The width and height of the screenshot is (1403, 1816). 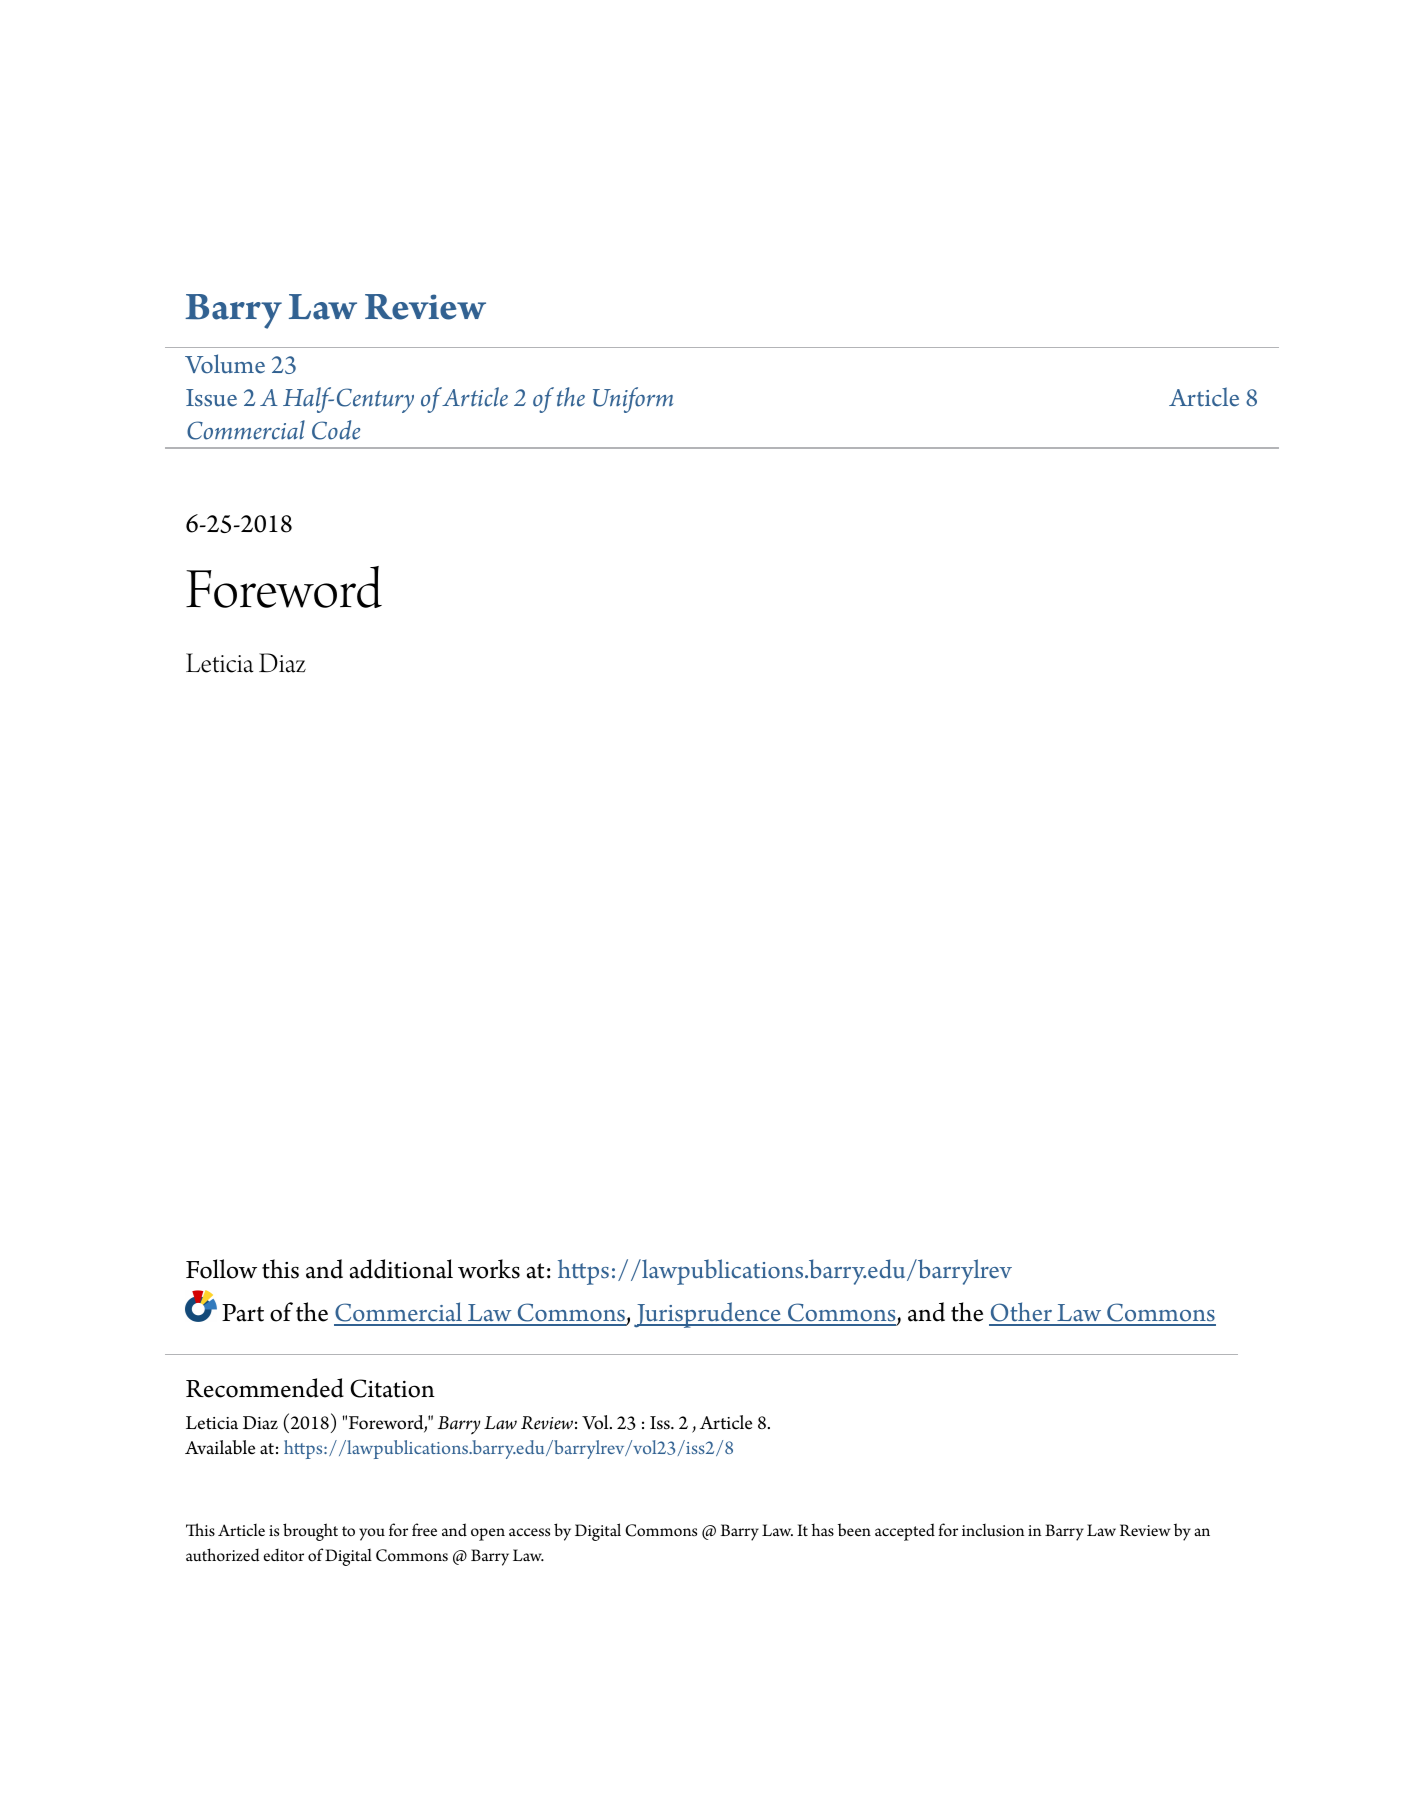 What do you see at coordinates (708, 1315) in the screenshot?
I see `Jurisprudence` at bounding box center [708, 1315].
